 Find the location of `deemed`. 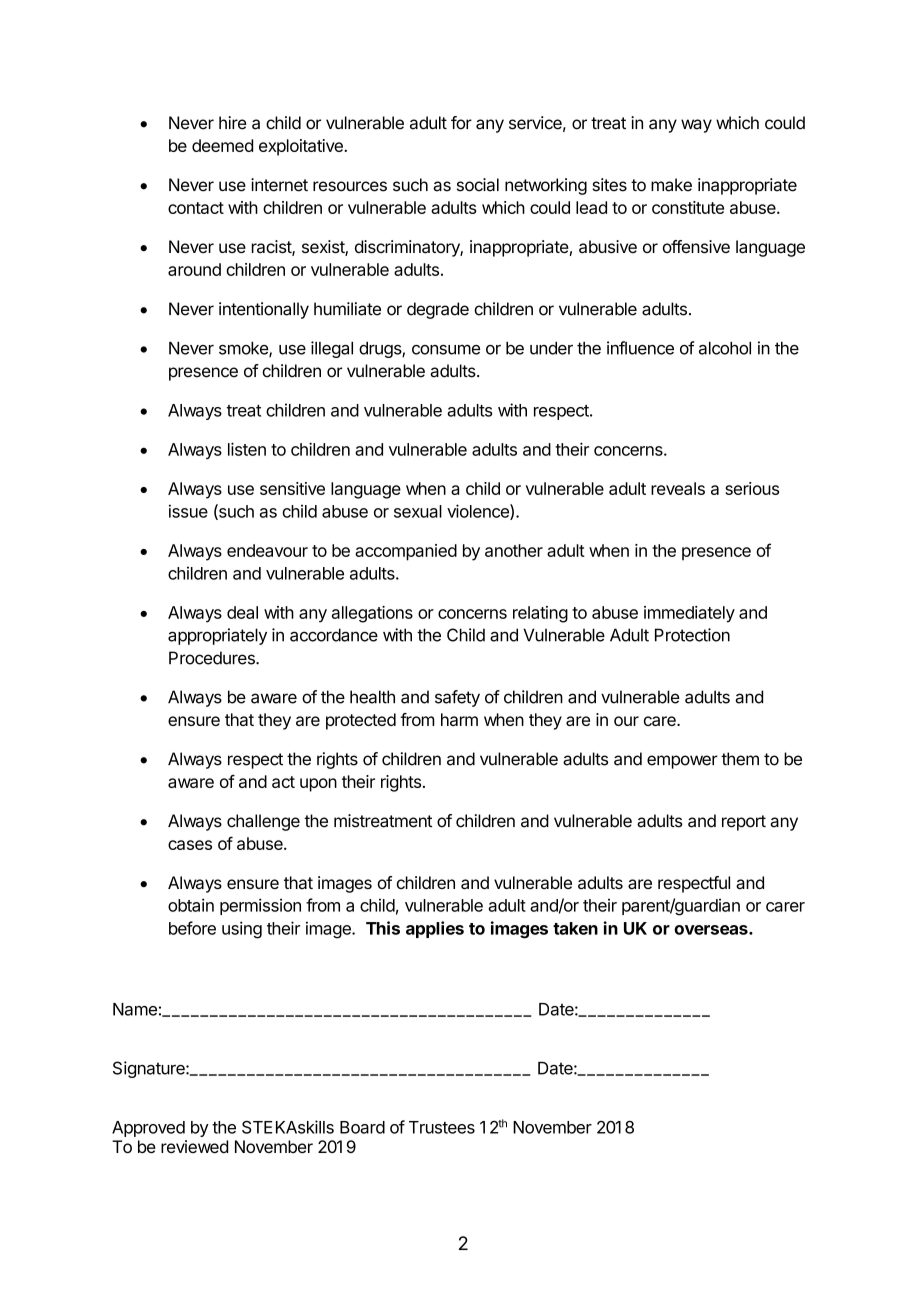

deemed is located at coordinates (222, 145).
